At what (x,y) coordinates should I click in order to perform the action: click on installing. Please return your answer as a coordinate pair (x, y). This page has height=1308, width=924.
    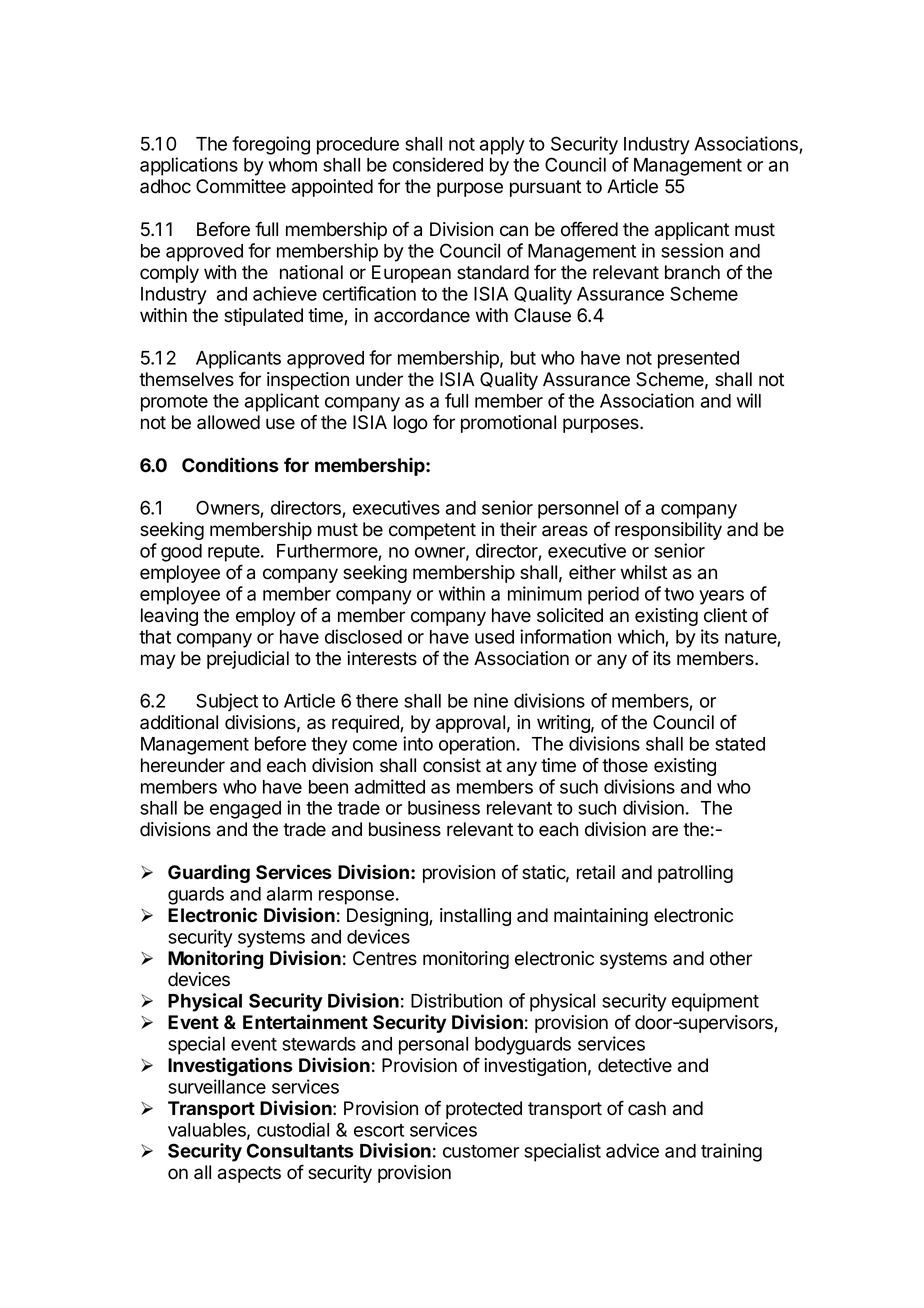
    Looking at the image, I should click on (475, 917).
